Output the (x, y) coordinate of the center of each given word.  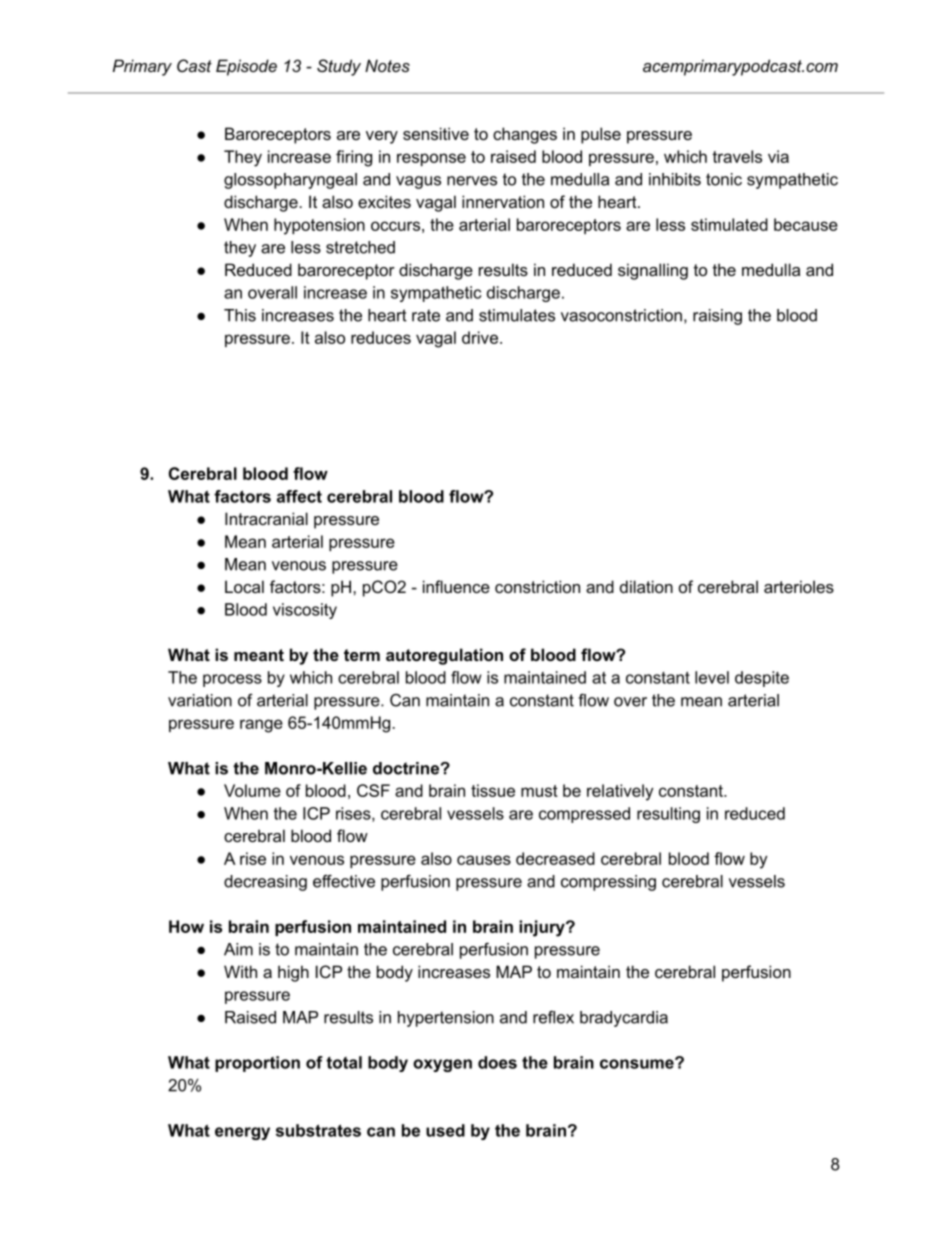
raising (717, 317)
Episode (246, 67)
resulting (668, 815)
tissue (493, 790)
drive (480, 337)
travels (737, 156)
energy (242, 1133)
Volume (252, 790)
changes (525, 135)
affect (299, 496)
